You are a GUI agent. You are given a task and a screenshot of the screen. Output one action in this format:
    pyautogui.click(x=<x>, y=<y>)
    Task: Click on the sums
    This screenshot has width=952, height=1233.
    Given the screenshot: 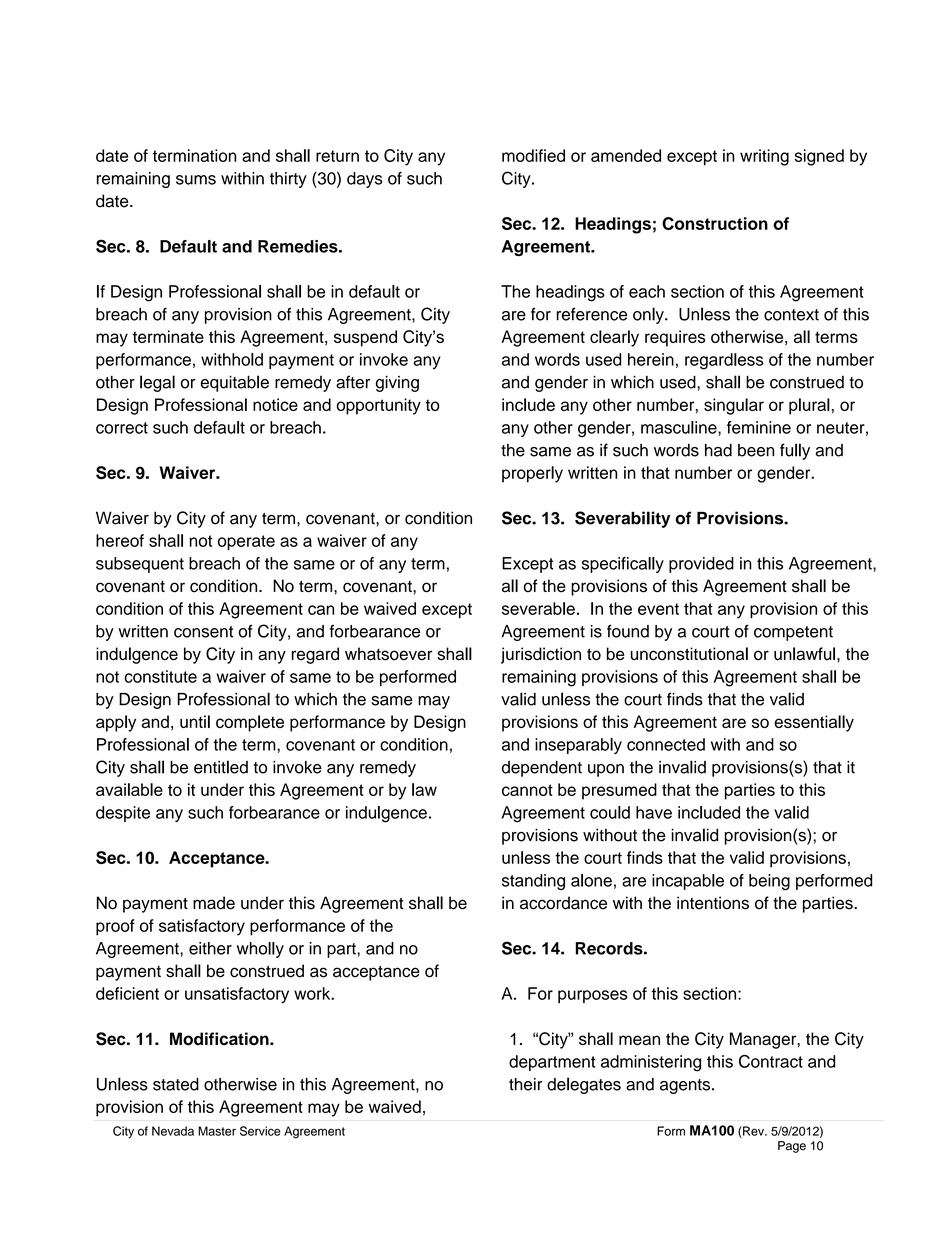 What is the action you would take?
    pyautogui.click(x=196, y=180)
